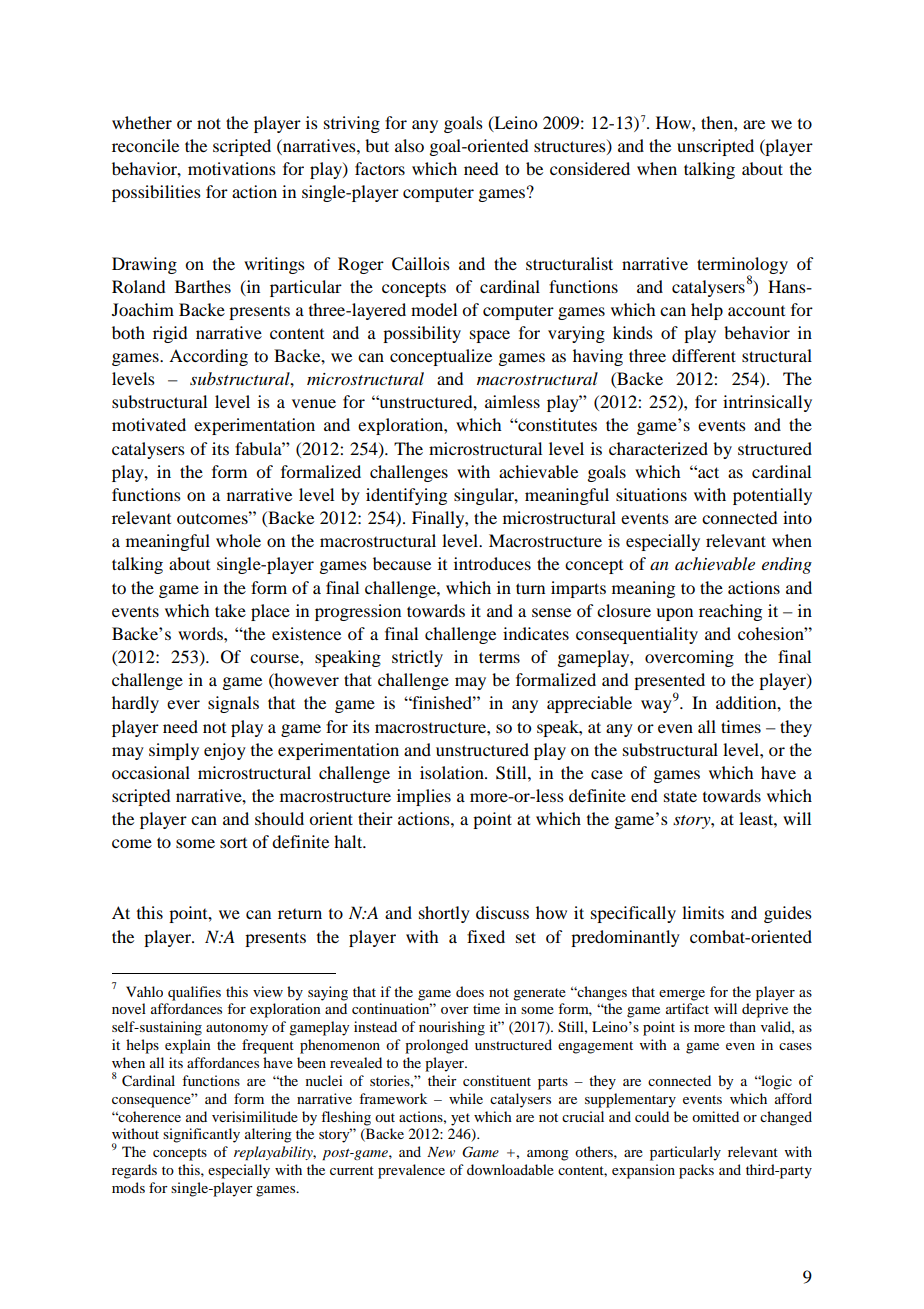 The width and height of the screenshot is (924, 1309). What do you see at coordinates (201, 1135) in the screenshot?
I see `significantly` at bounding box center [201, 1135].
